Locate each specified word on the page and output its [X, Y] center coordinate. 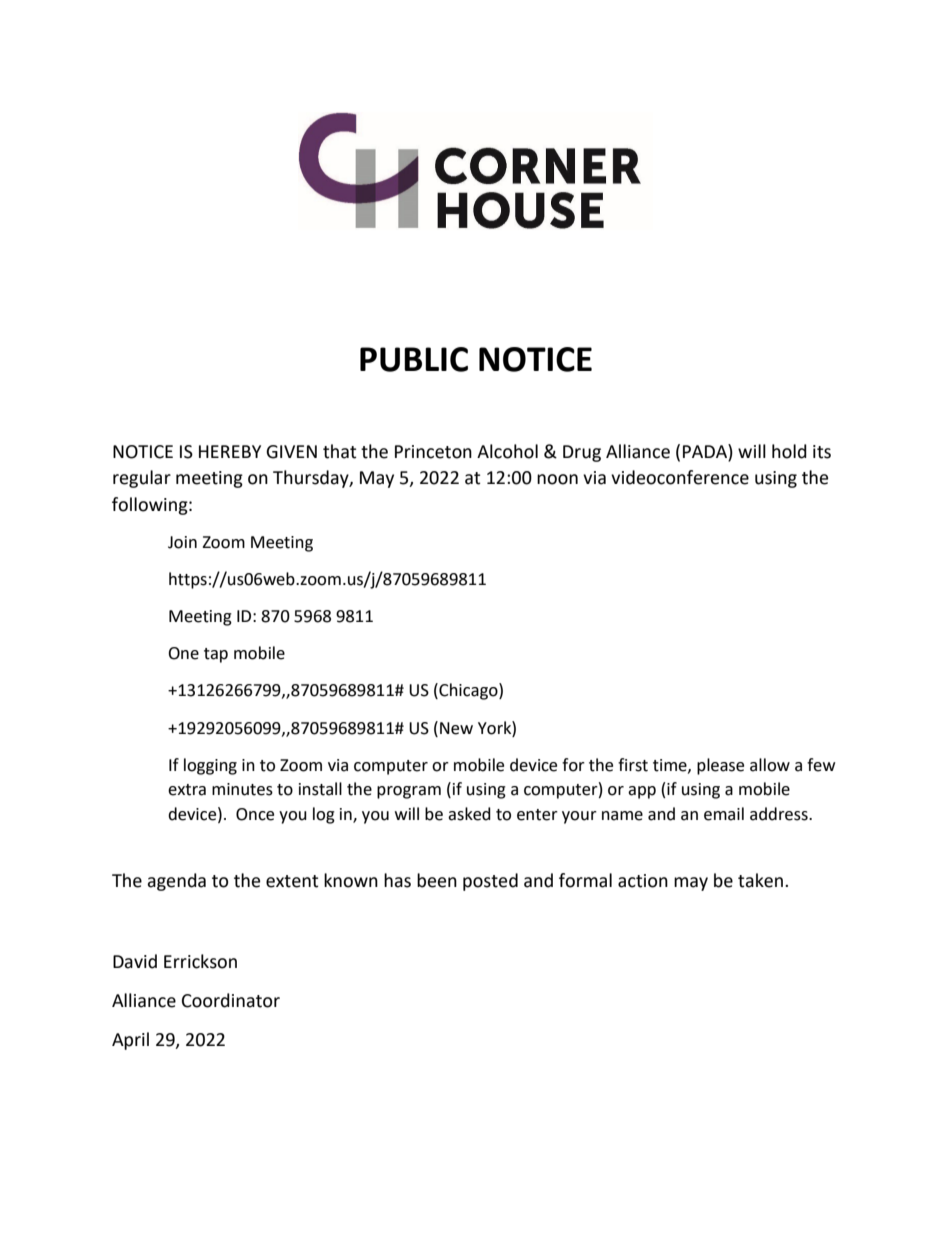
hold [789, 451]
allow [770, 765]
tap [216, 655]
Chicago [468, 691]
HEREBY [230, 451]
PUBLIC [414, 359]
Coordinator [231, 1000]
